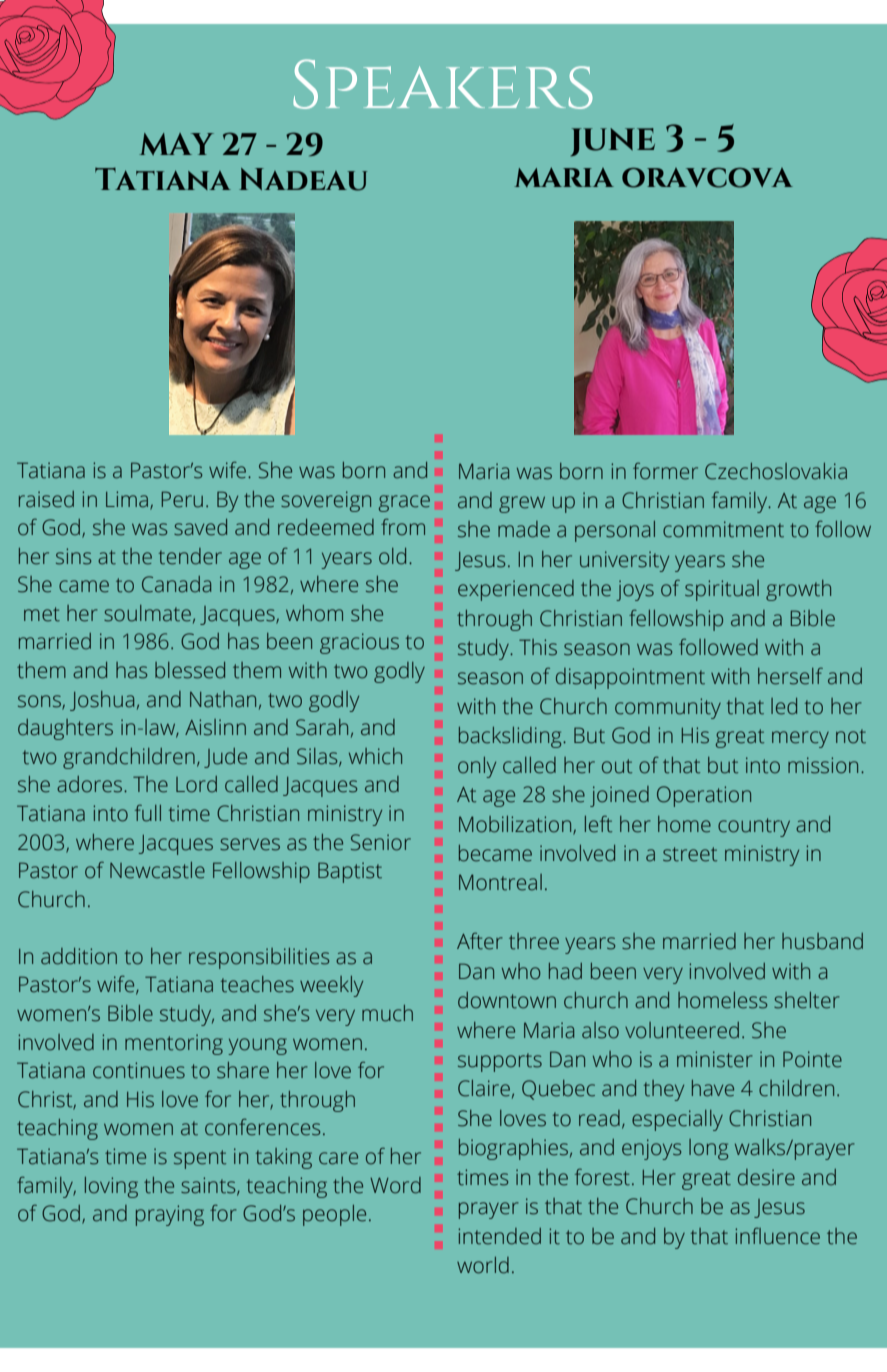 This screenshot has width=887, height=1372. I want to click on praying, so click(170, 1215).
